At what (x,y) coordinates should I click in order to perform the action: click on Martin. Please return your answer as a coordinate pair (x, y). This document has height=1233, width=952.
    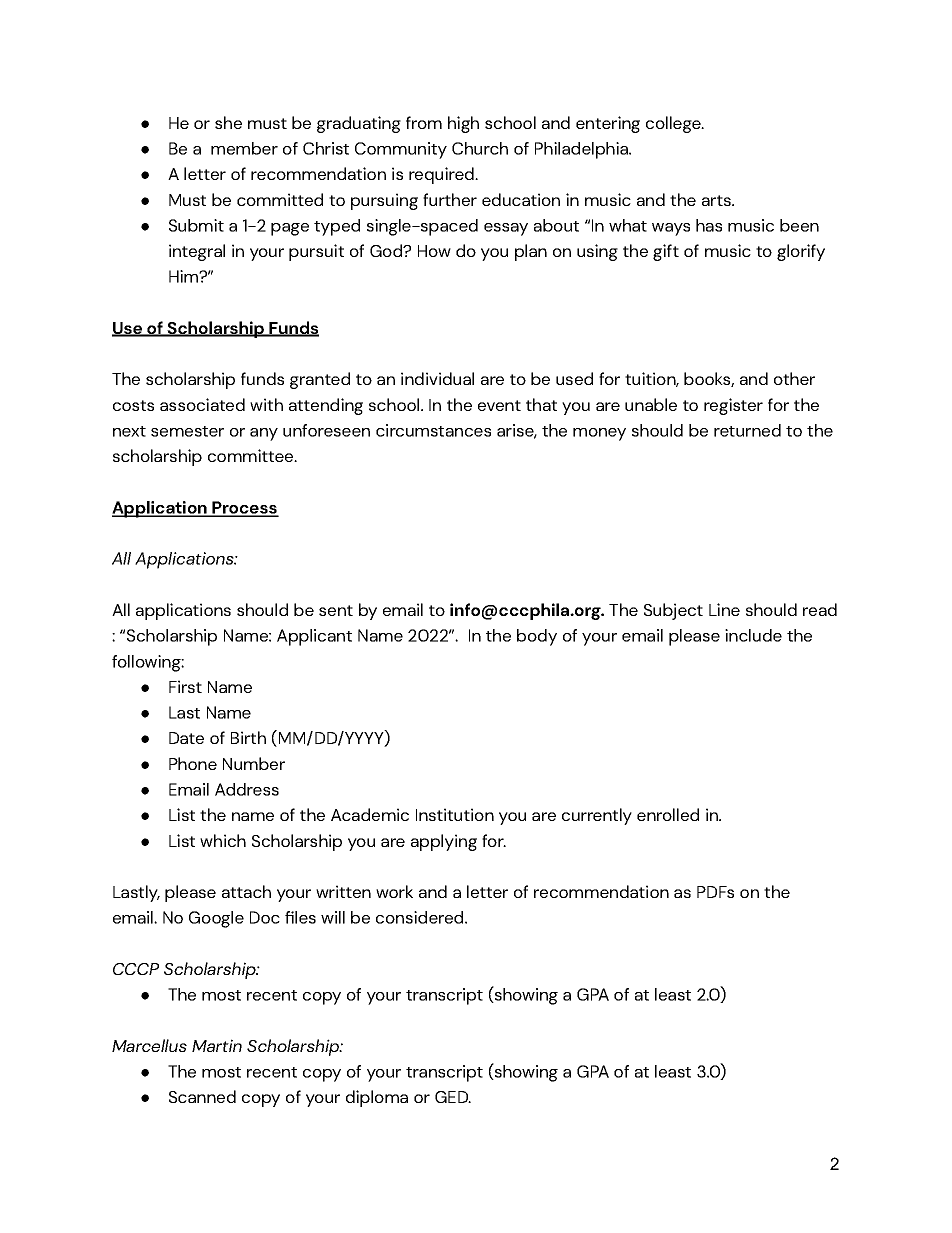
    Looking at the image, I should click on (217, 1045).
